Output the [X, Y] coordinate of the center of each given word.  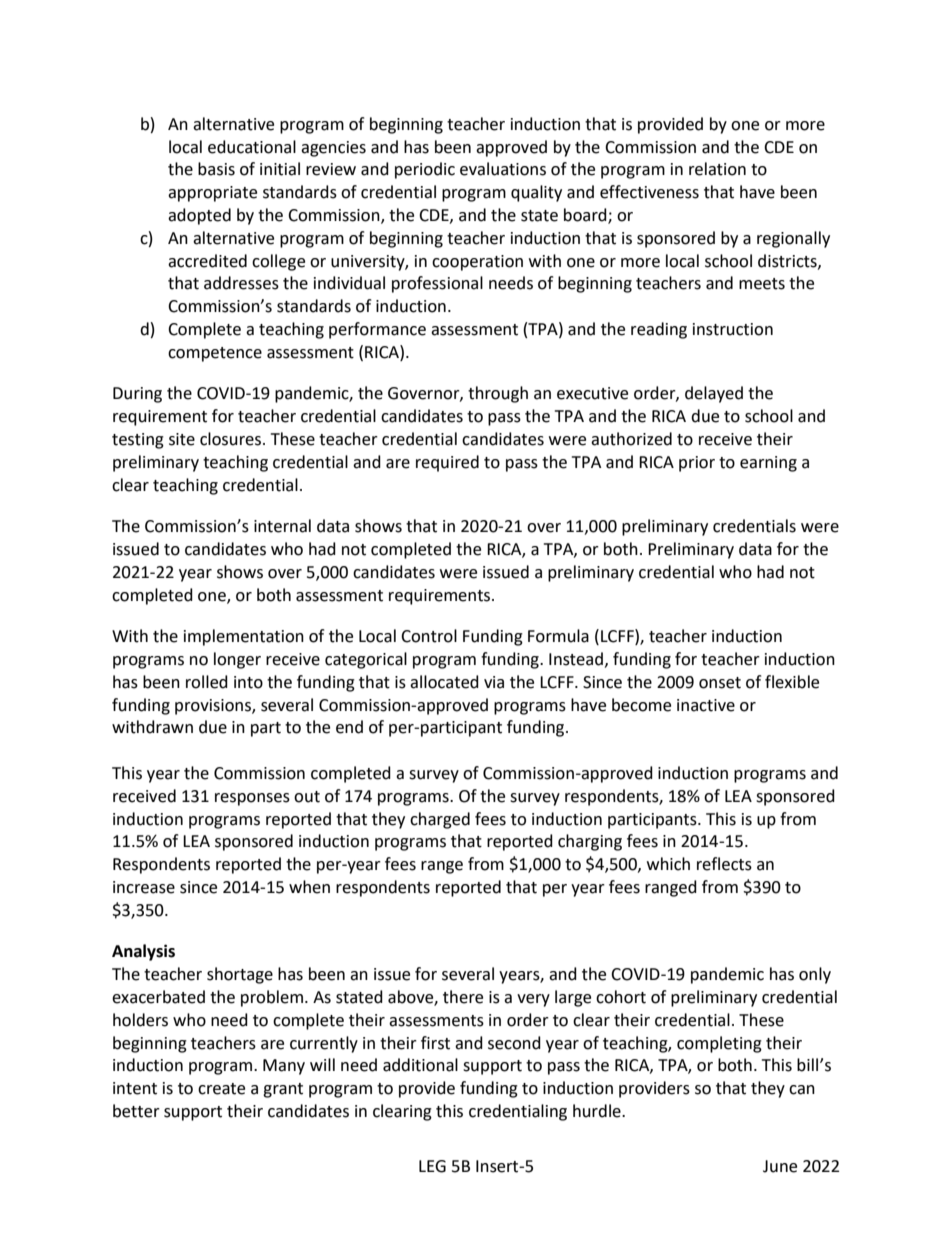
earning [768, 464]
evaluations [503, 169]
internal [282, 526]
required [447, 463]
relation [717, 169]
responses [252, 799]
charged [440, 820]
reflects [724, 864]
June [780, 1166]
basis [216, 169]
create [221, 1089]
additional [420, 1065]
